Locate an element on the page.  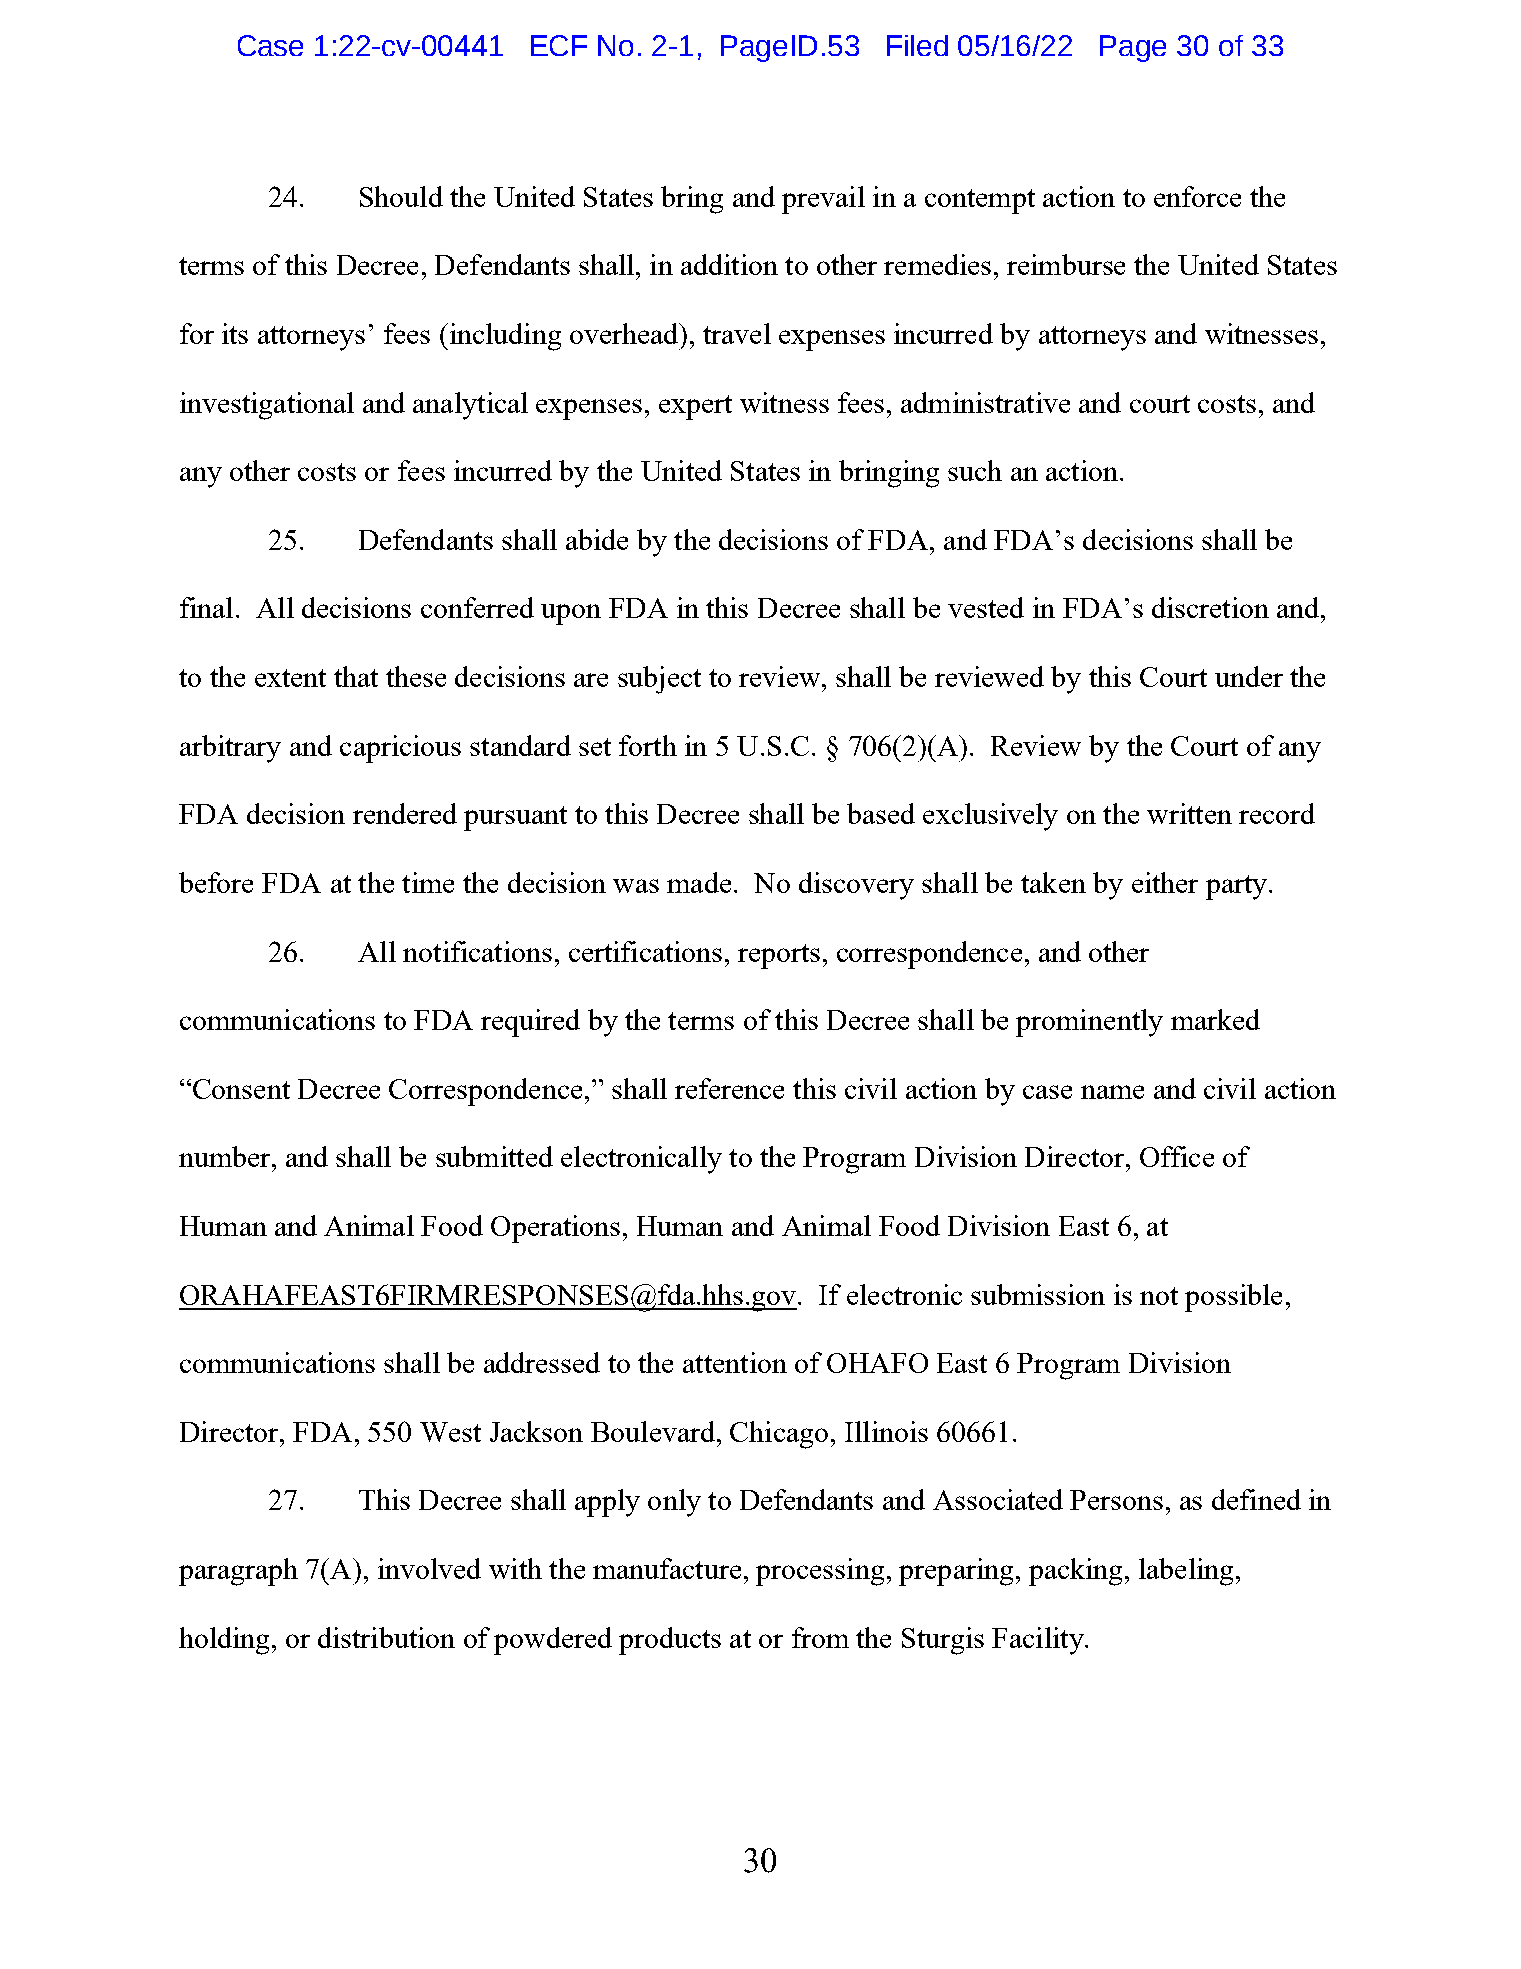
manufacture is located at coordinates (667, 1568).
